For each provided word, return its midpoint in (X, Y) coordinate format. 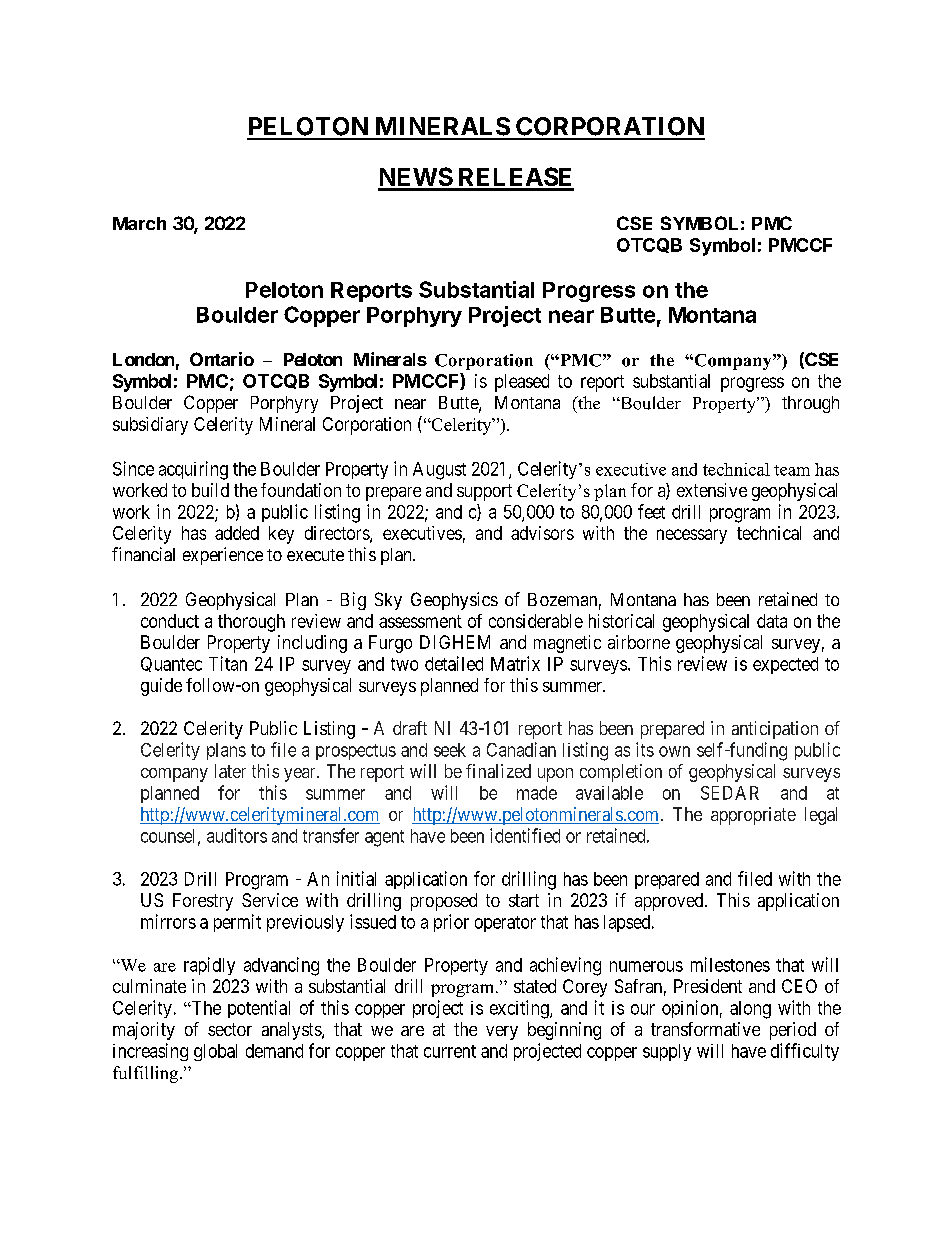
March (139, 223)
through (810, 404)
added (237, 533)
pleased (522, 383)
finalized (498, 771)
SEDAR (730, 793)
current (450, 1051)
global (215, 1052)
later (230, 771)
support (484, 492)
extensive (712, 490)
